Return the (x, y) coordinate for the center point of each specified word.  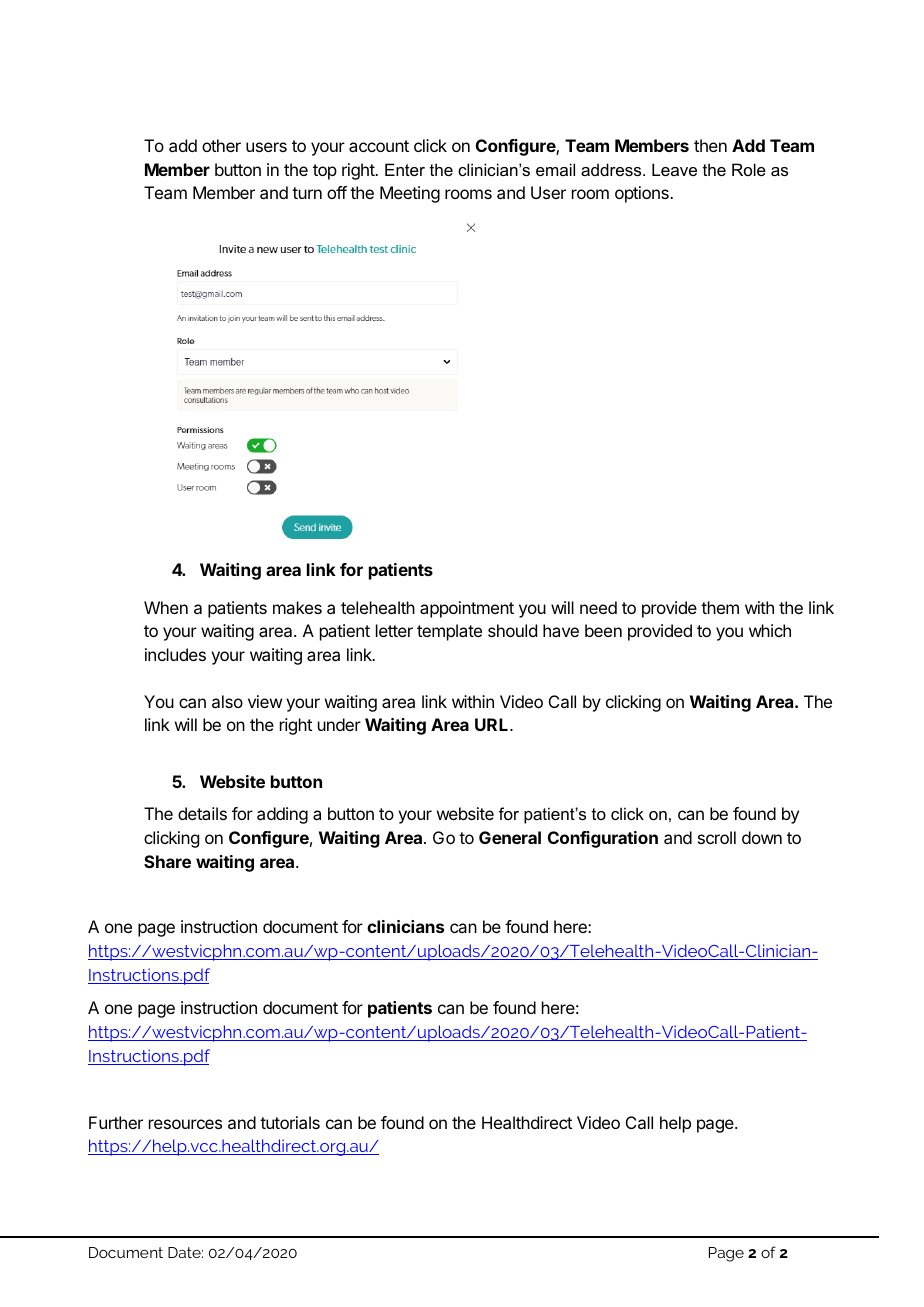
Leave (674, 169)
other (221, 145)
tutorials (290, 1122)
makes (297, 607)
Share (167, 861)
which (770, 630)
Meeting (410, 194)
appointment (467, 609)
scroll (717, 837)
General (510, 837)
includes (175, 654)
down (762, 837)
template (449, 632)
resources (185, 1124)
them (720, 607)
